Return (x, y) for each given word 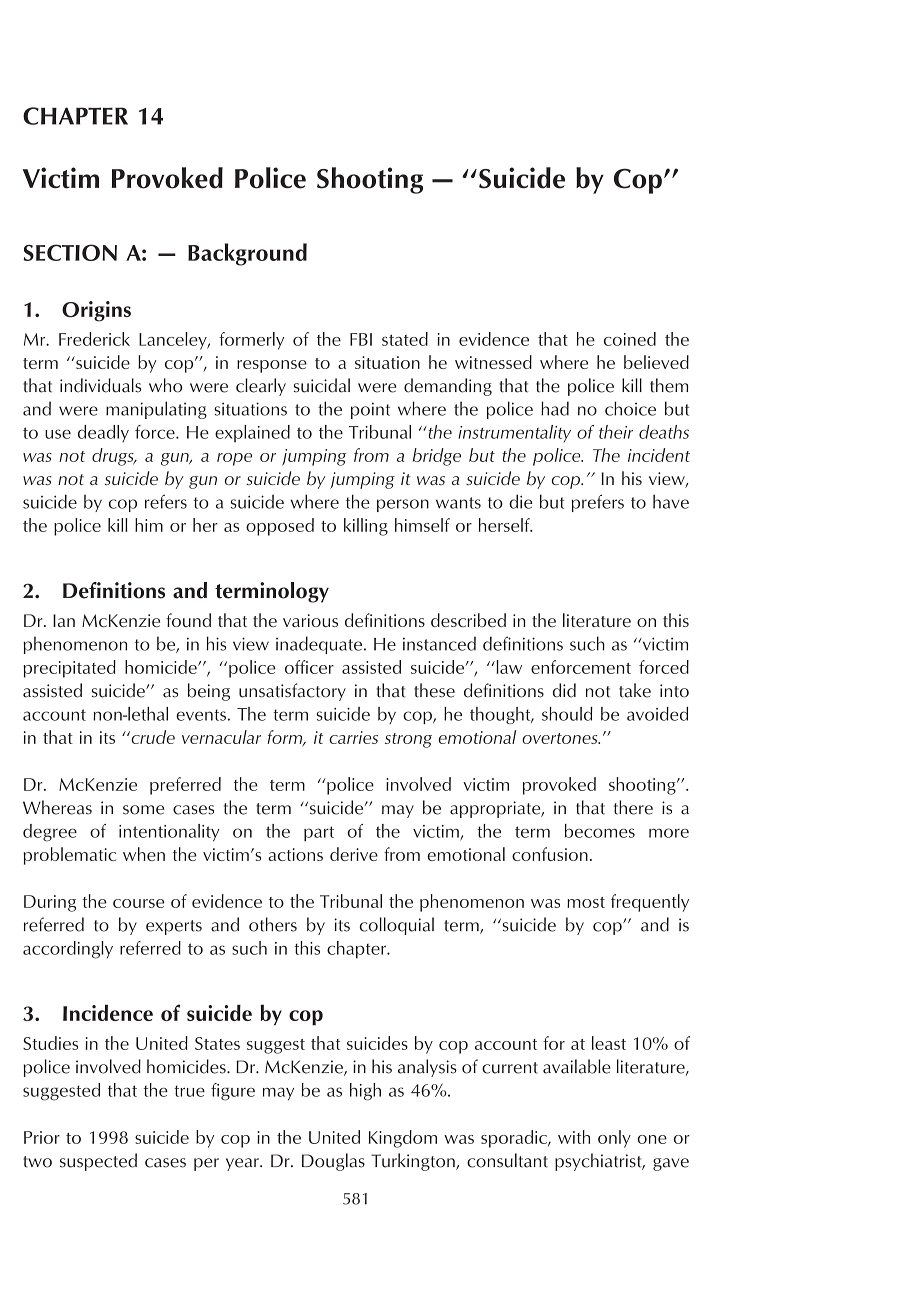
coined (630, 339)
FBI (361, 339)
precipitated (69, 669)
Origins (96, 311)
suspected (98, 1162)
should (567, 714)
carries (353, 737)
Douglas (333, 1162)
